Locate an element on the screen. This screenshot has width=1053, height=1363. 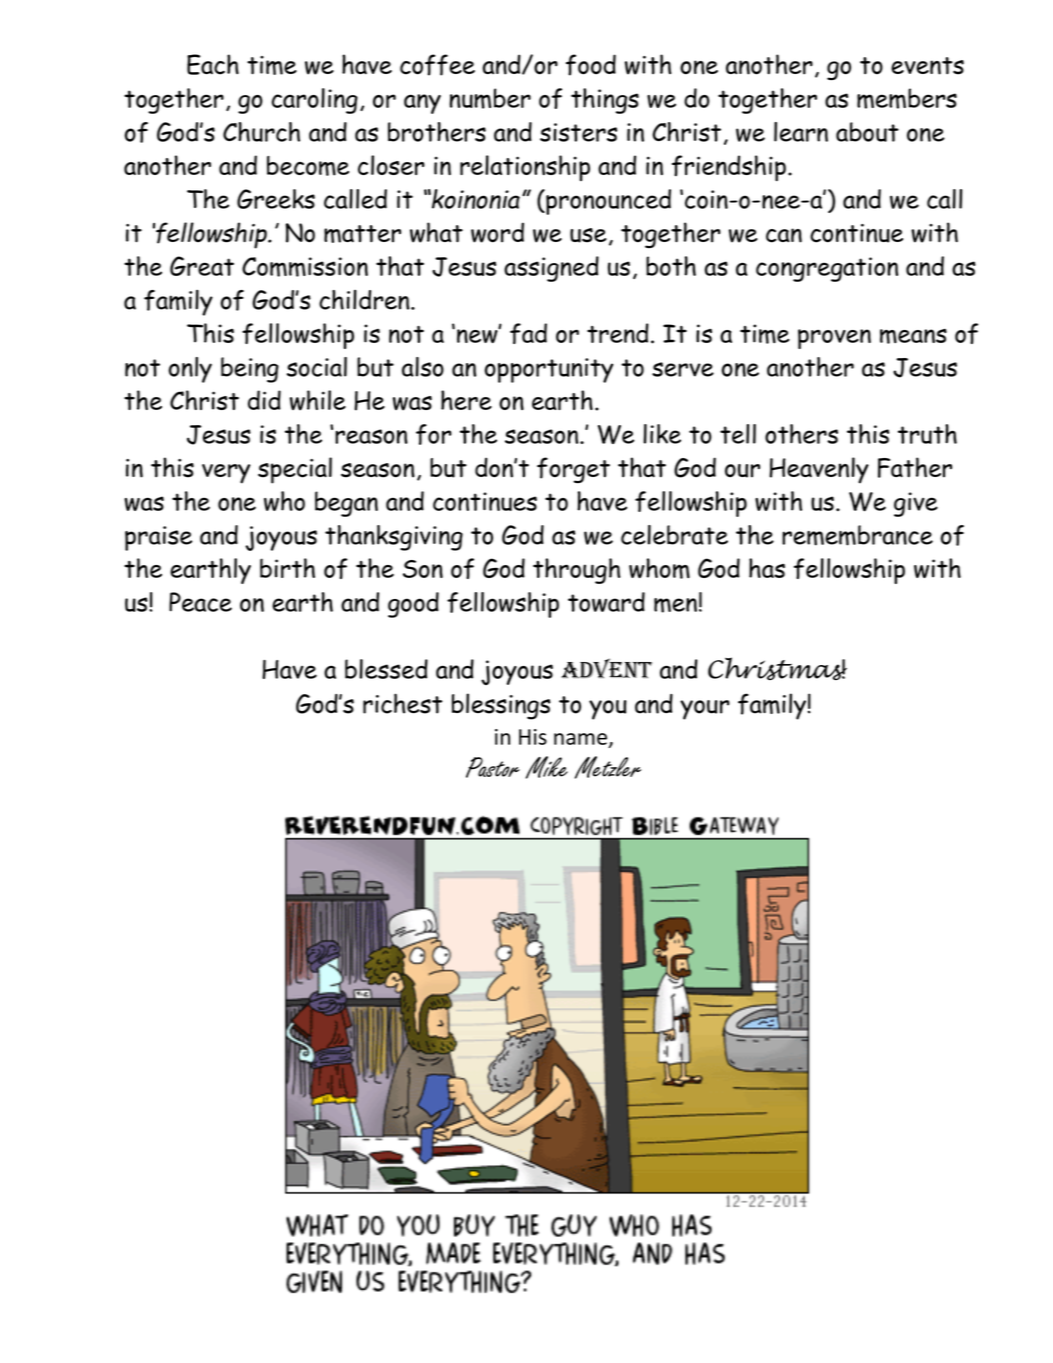
richest is located at coordinates (402, 703).
